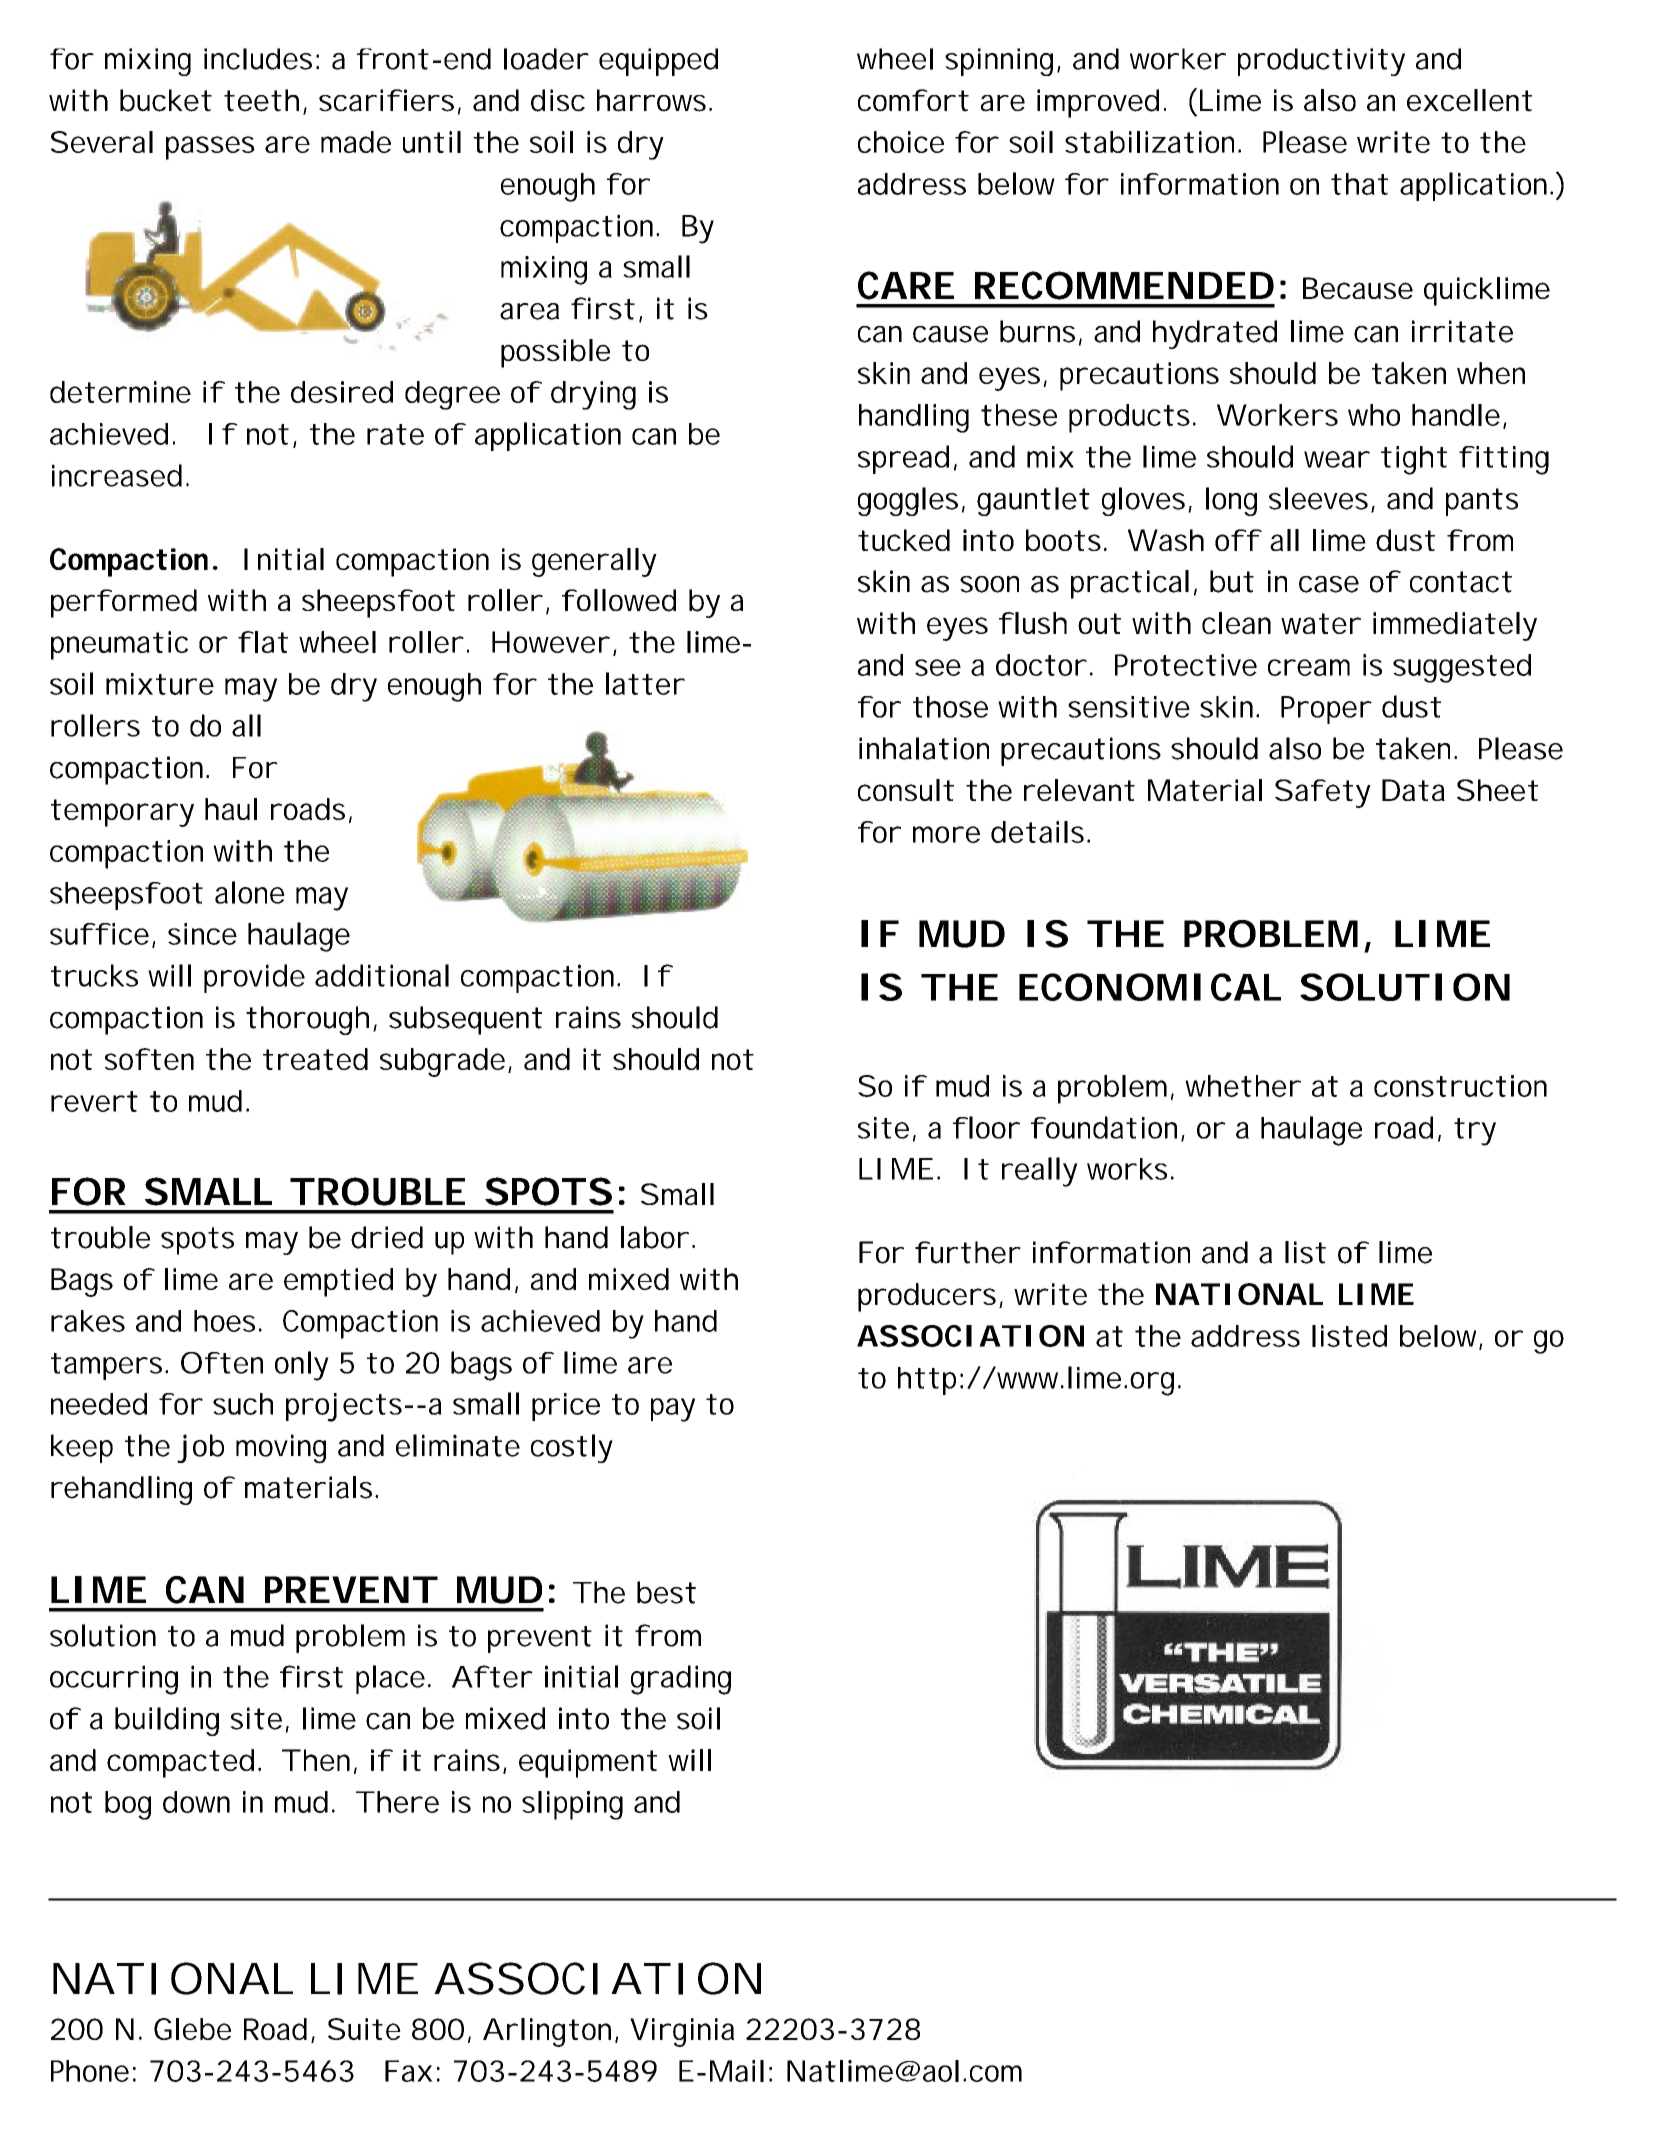  Describe the element at coordinates (901, 142) in the screenshot. I see `choice` at that location.
